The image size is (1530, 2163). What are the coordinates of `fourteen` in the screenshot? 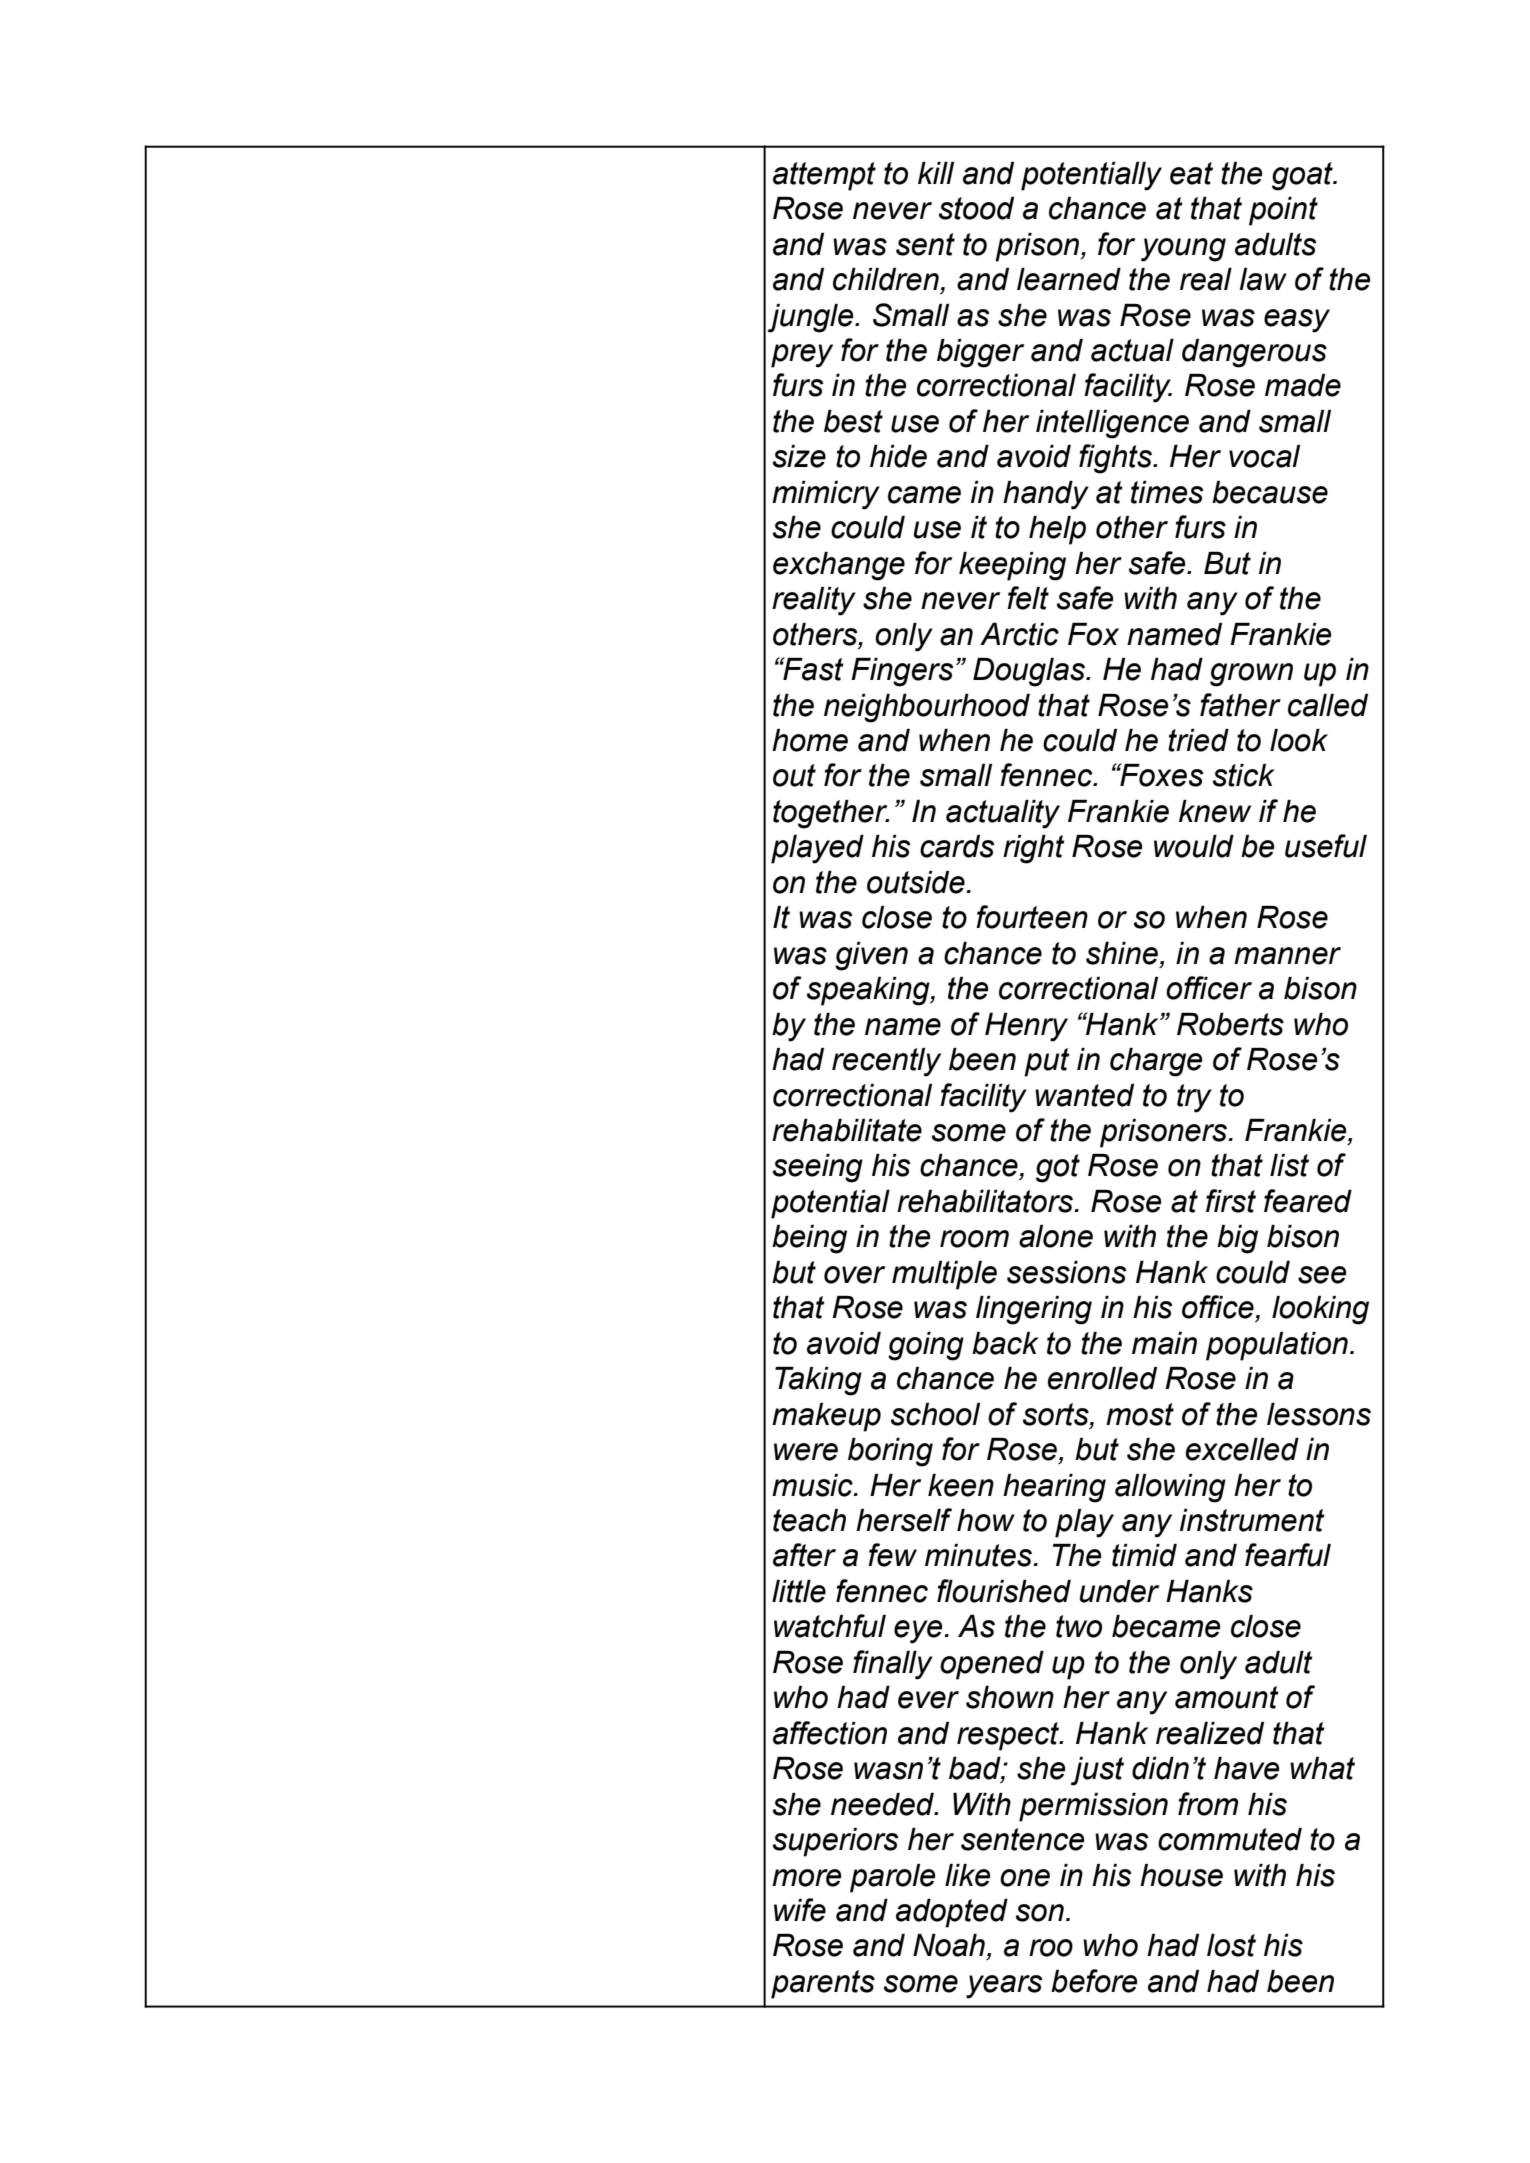 It's located at (1032, 917).
